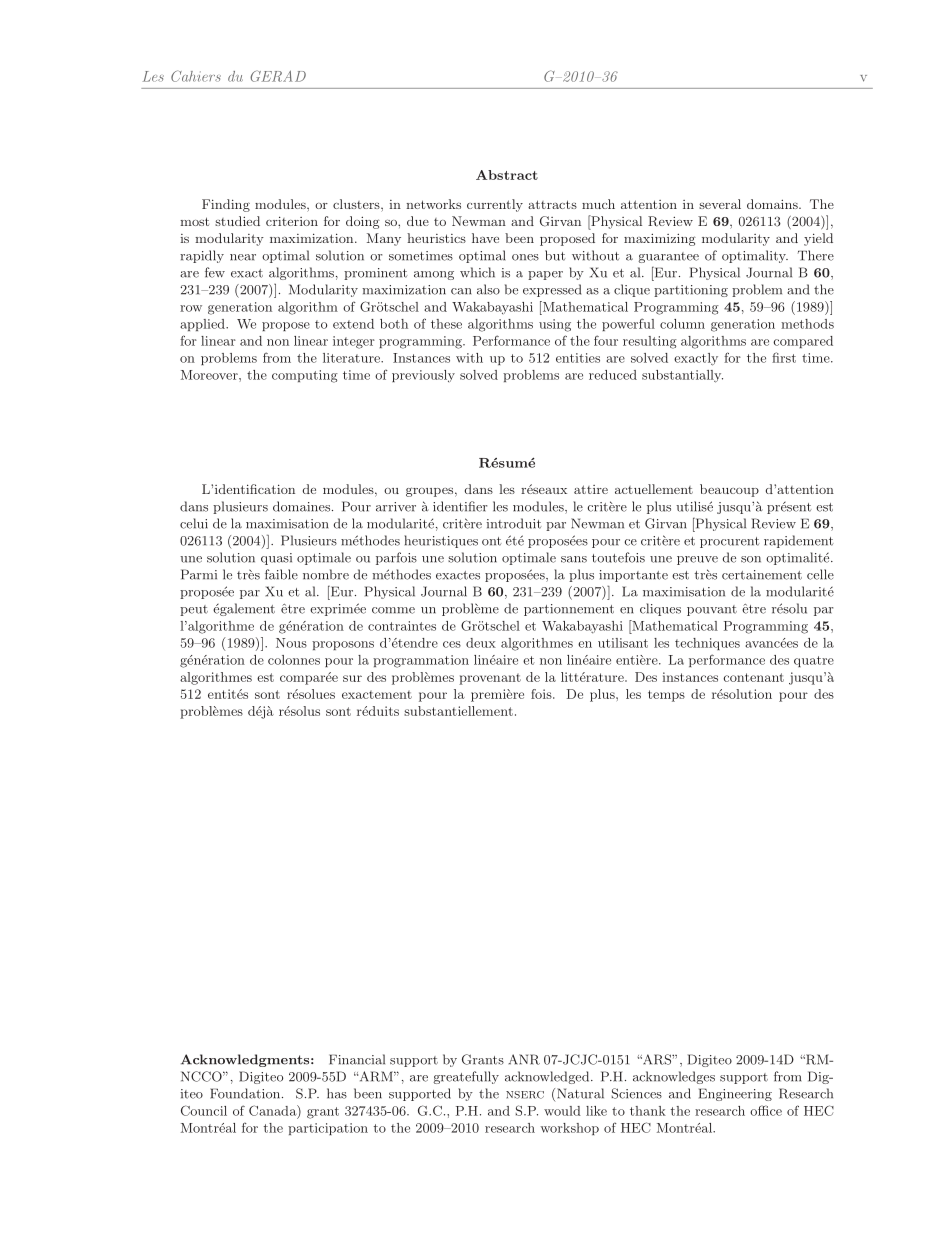 The image size is (952, 1233). I want to click on currently, so click(495, 205).
